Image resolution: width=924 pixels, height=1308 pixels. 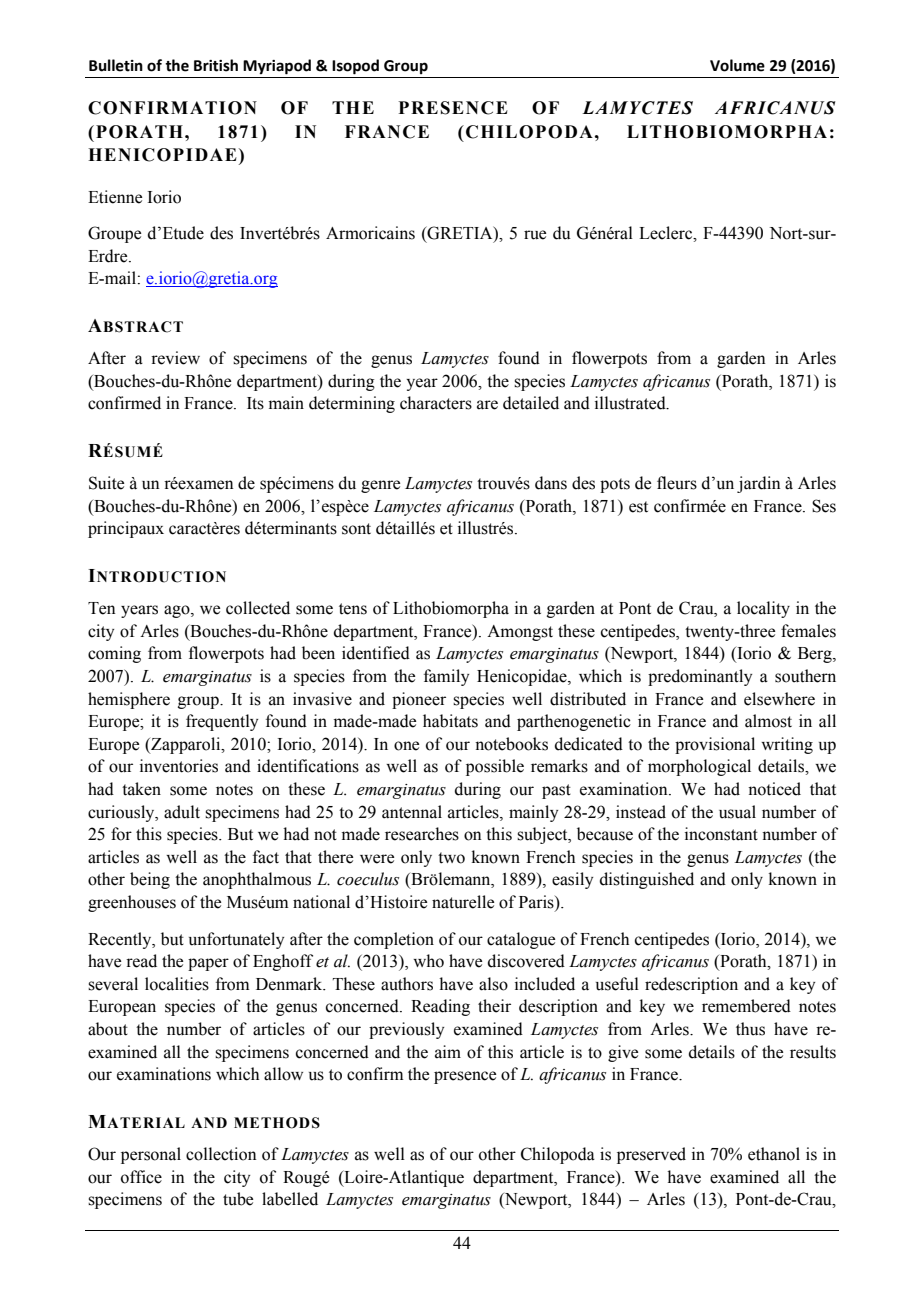 I want to click on collected, so click(x=258, y=608).
